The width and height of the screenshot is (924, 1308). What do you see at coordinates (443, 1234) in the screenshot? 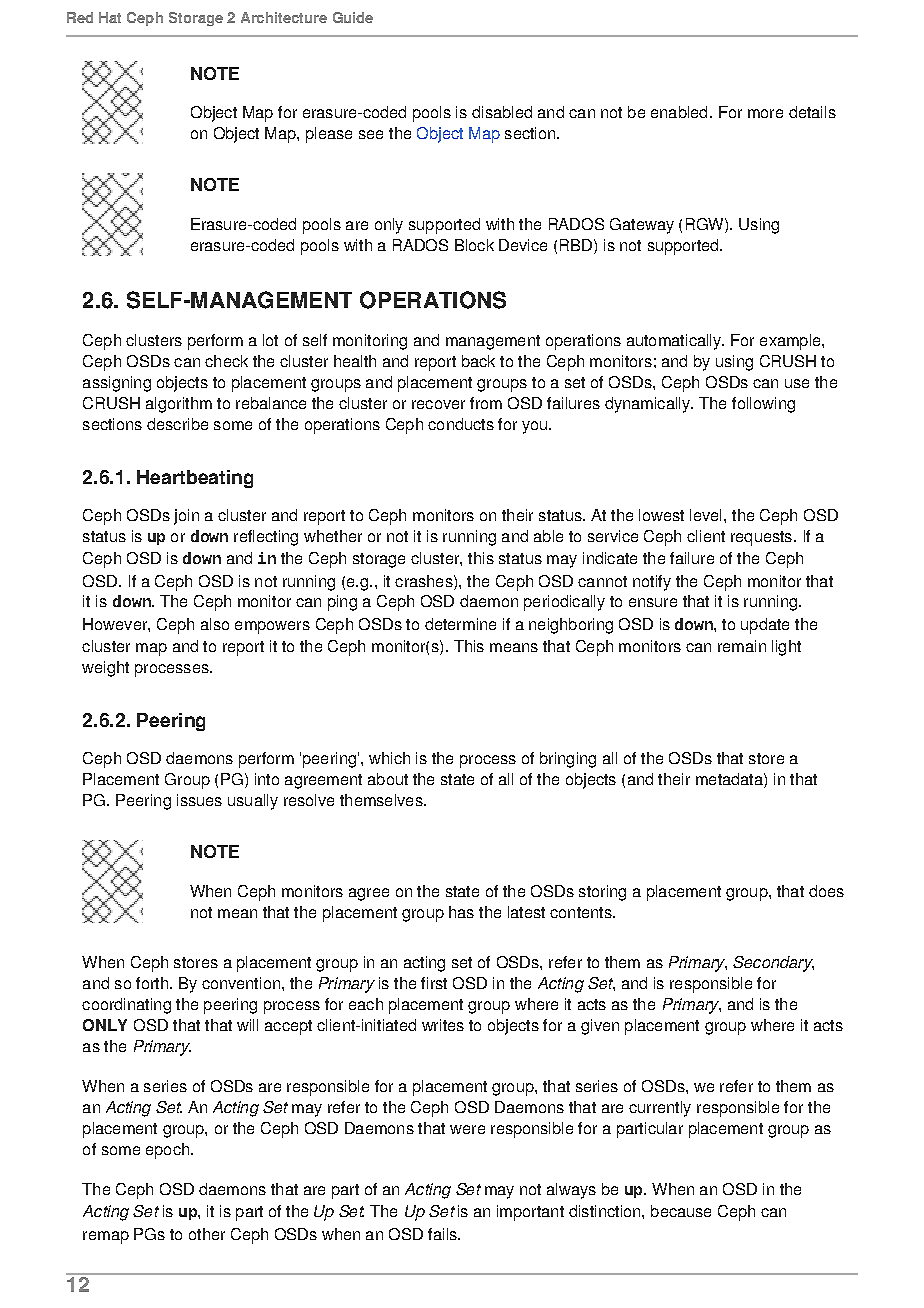
I see `fails` at bounding box center [443, 1234].
